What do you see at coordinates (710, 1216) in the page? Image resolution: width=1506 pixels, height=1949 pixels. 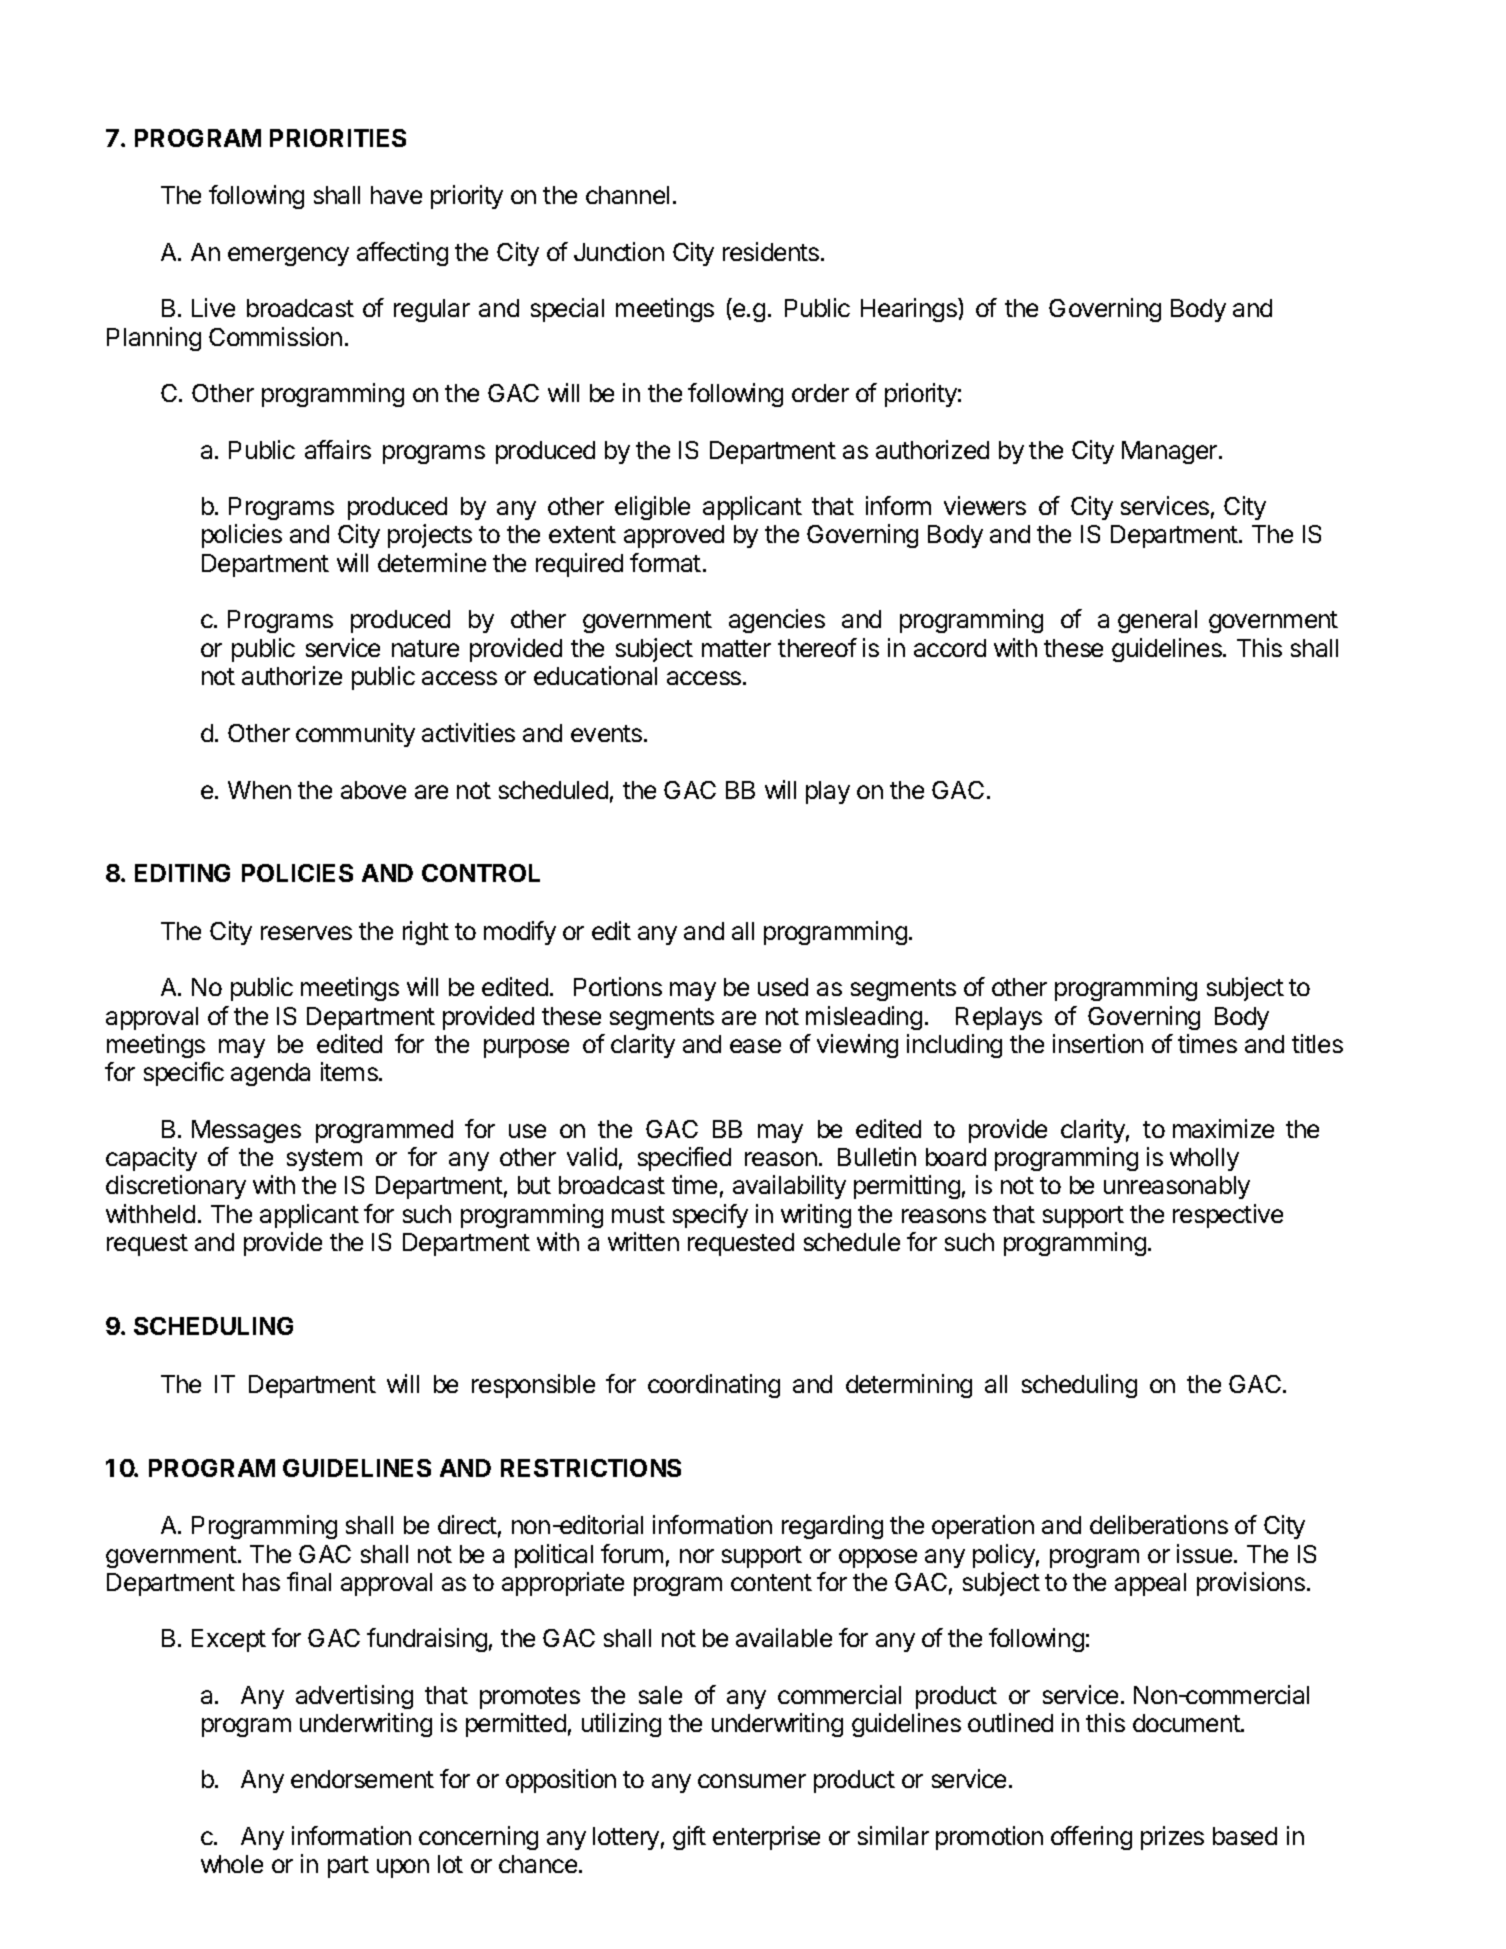 I see `specify` at bounding box center [710, 1216].
